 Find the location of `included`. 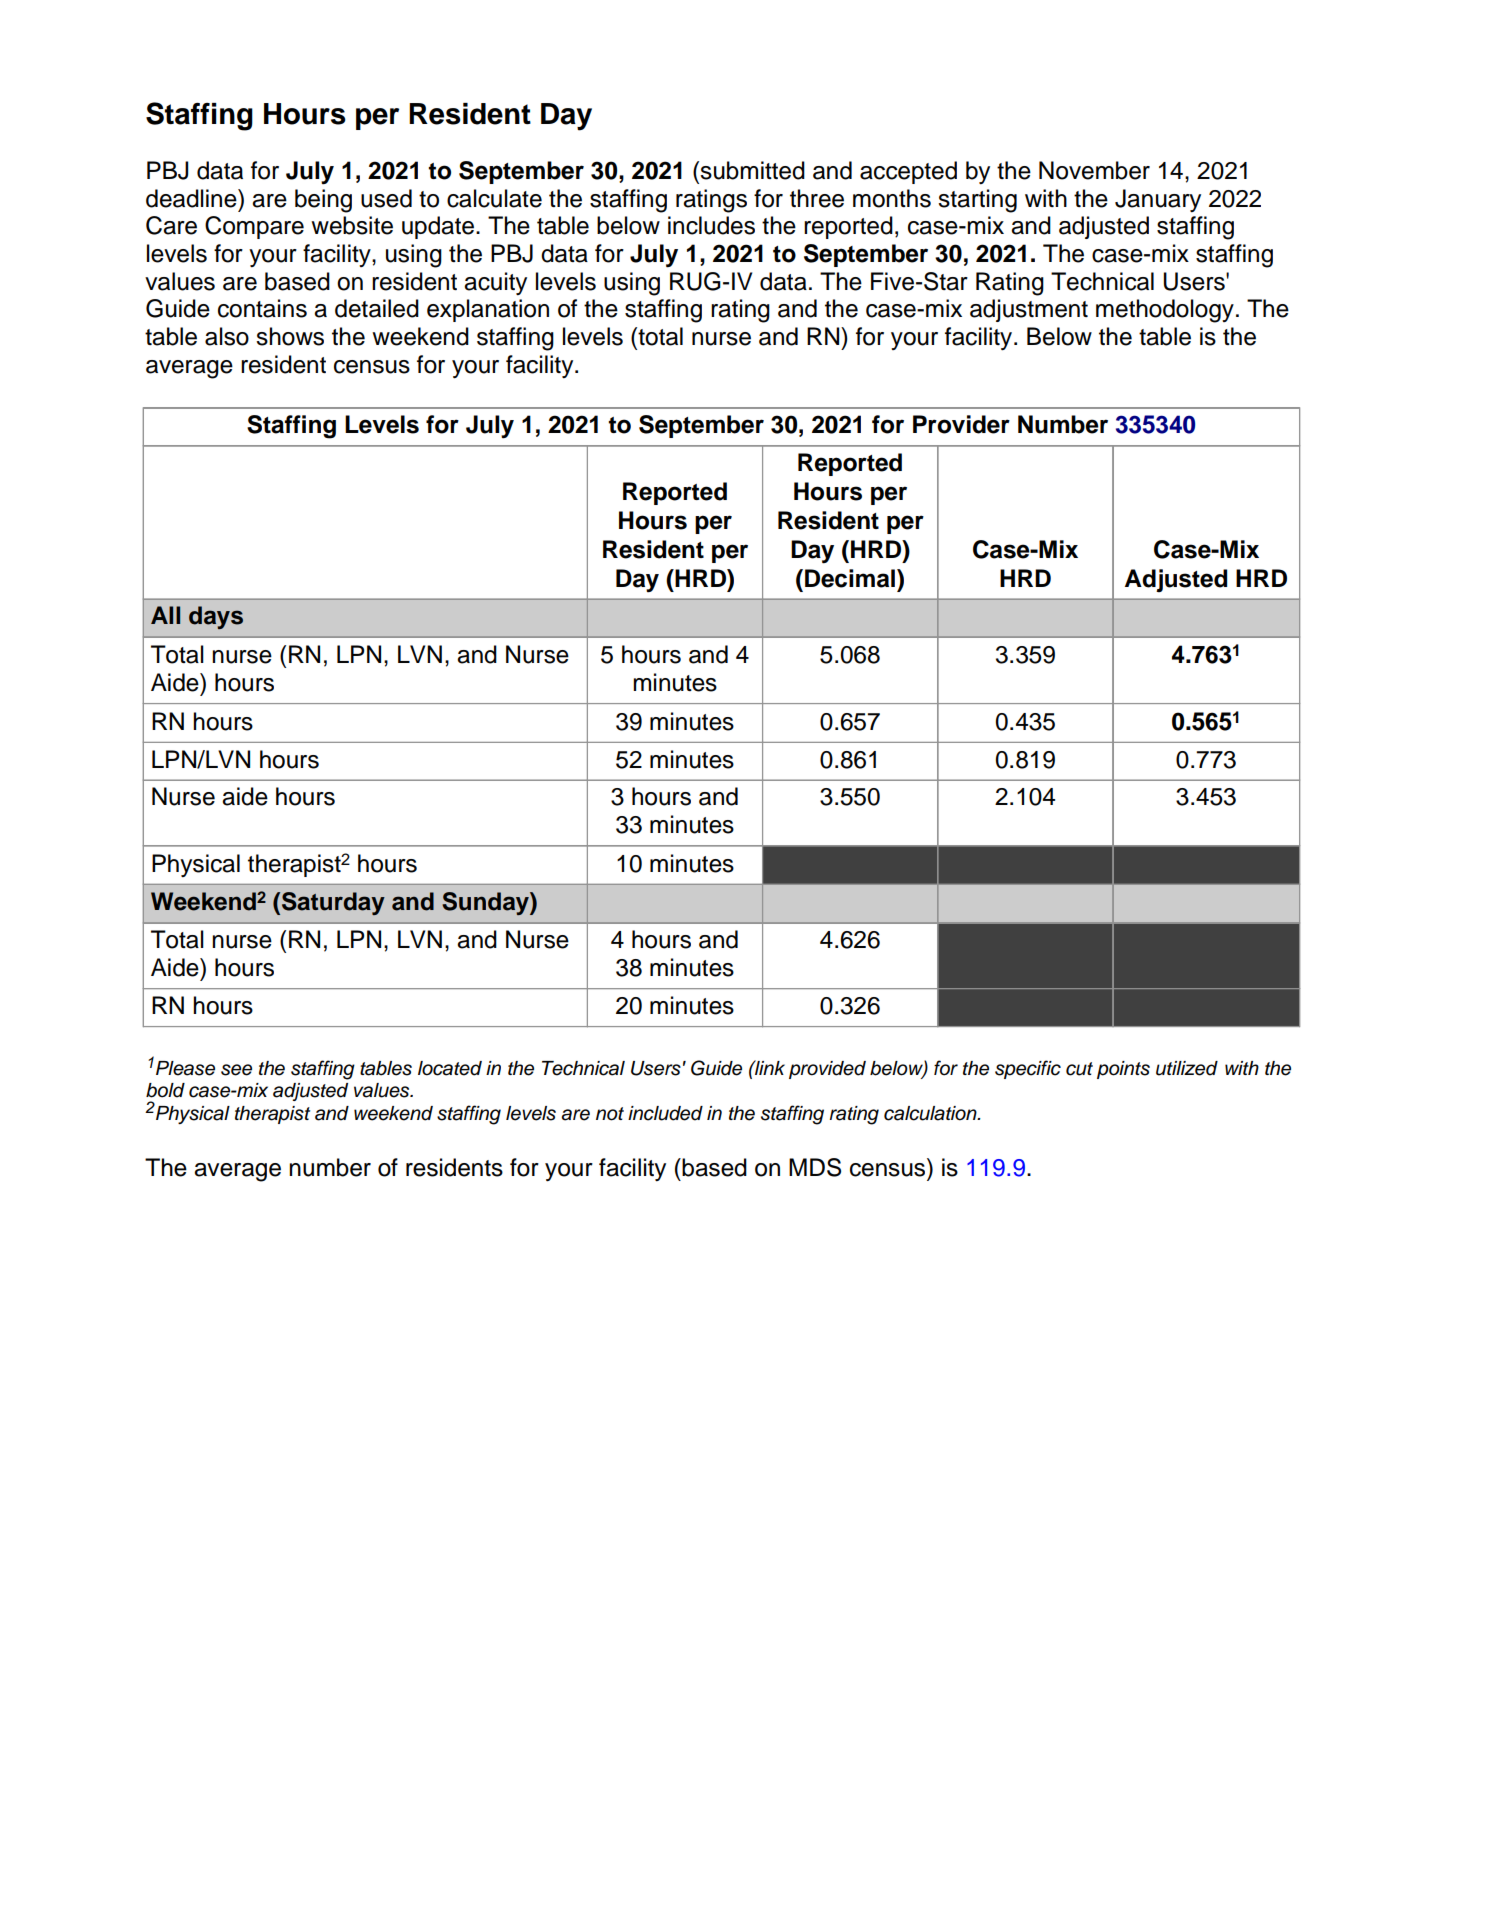

included is located at coordinates (665, 1113).
